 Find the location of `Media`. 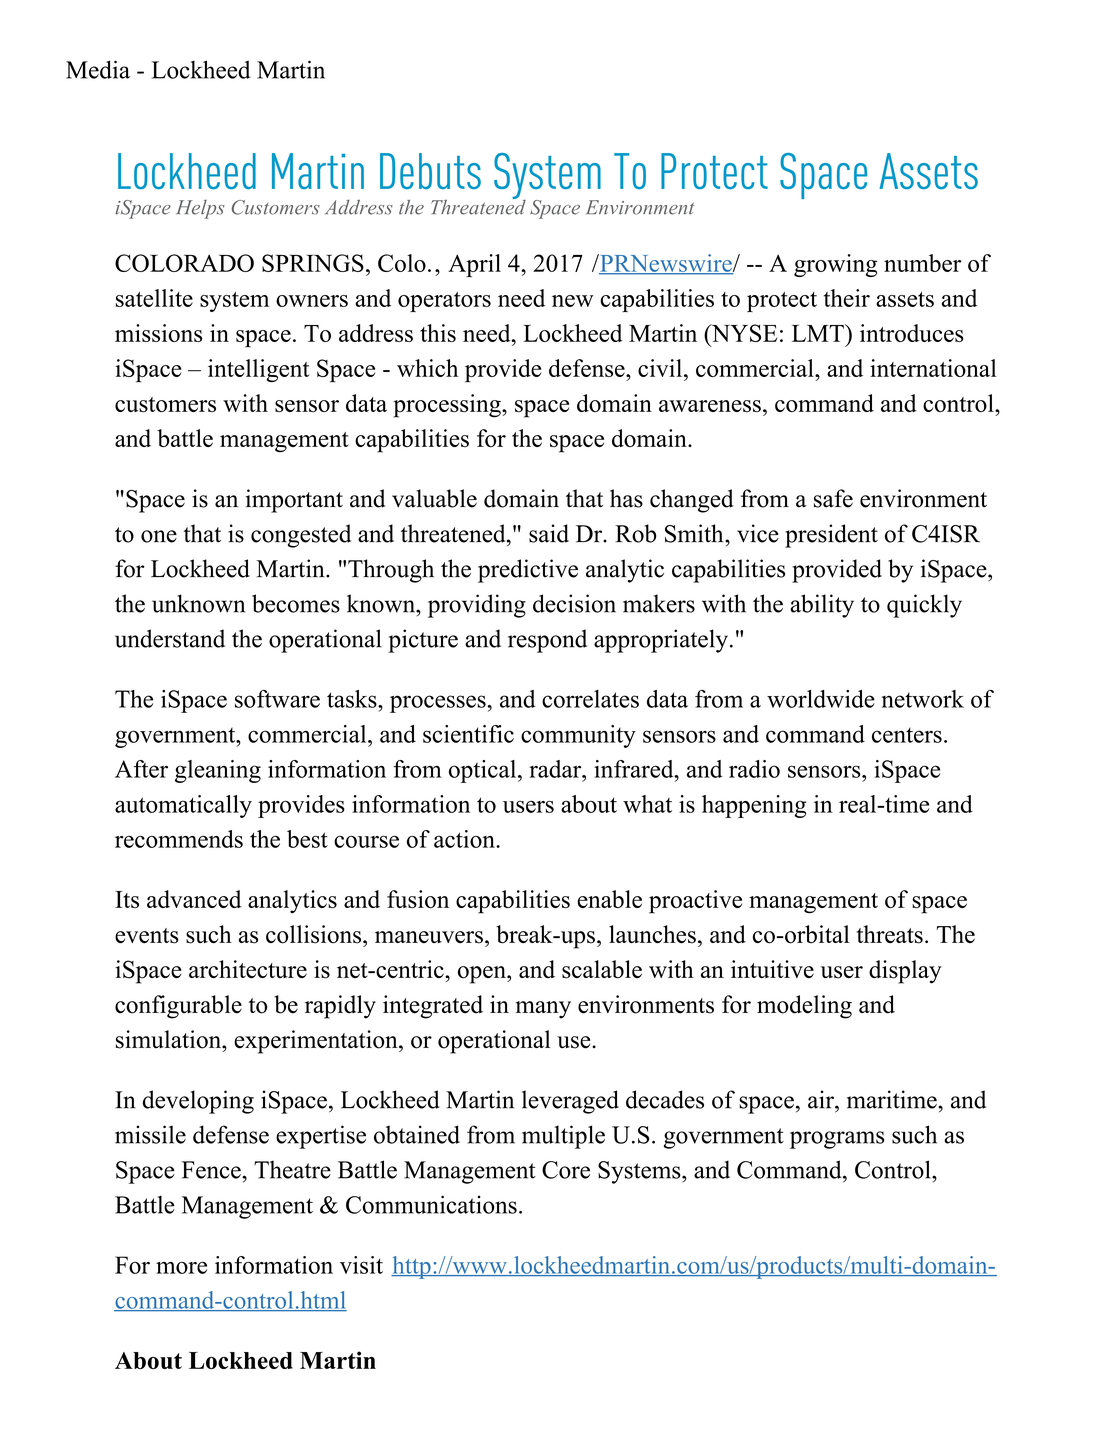

Media is located at coordinates (98, 69).
